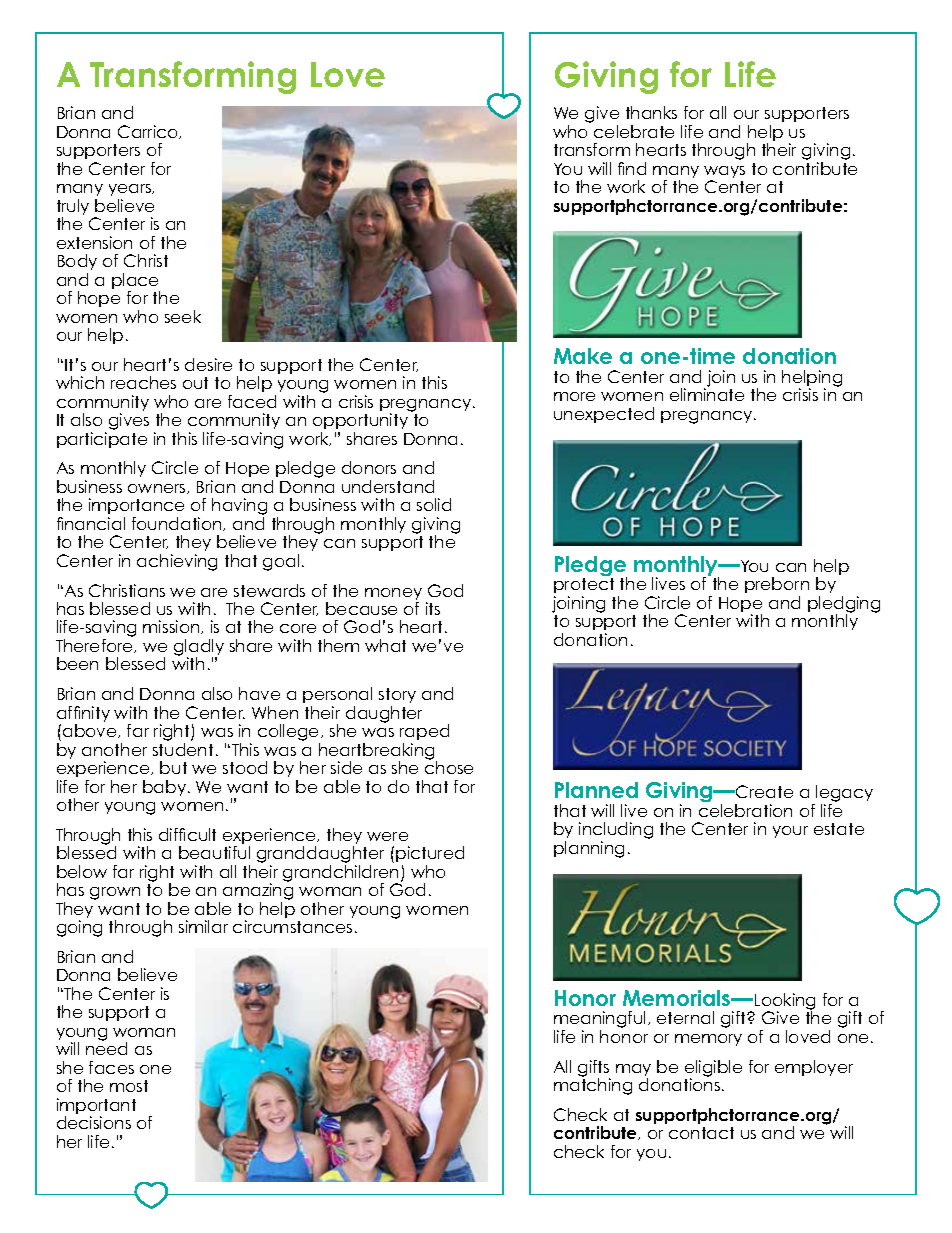  What do you see at coordinates (790, 832) in the image?
I see `your` at bounding box center [790, 832].
